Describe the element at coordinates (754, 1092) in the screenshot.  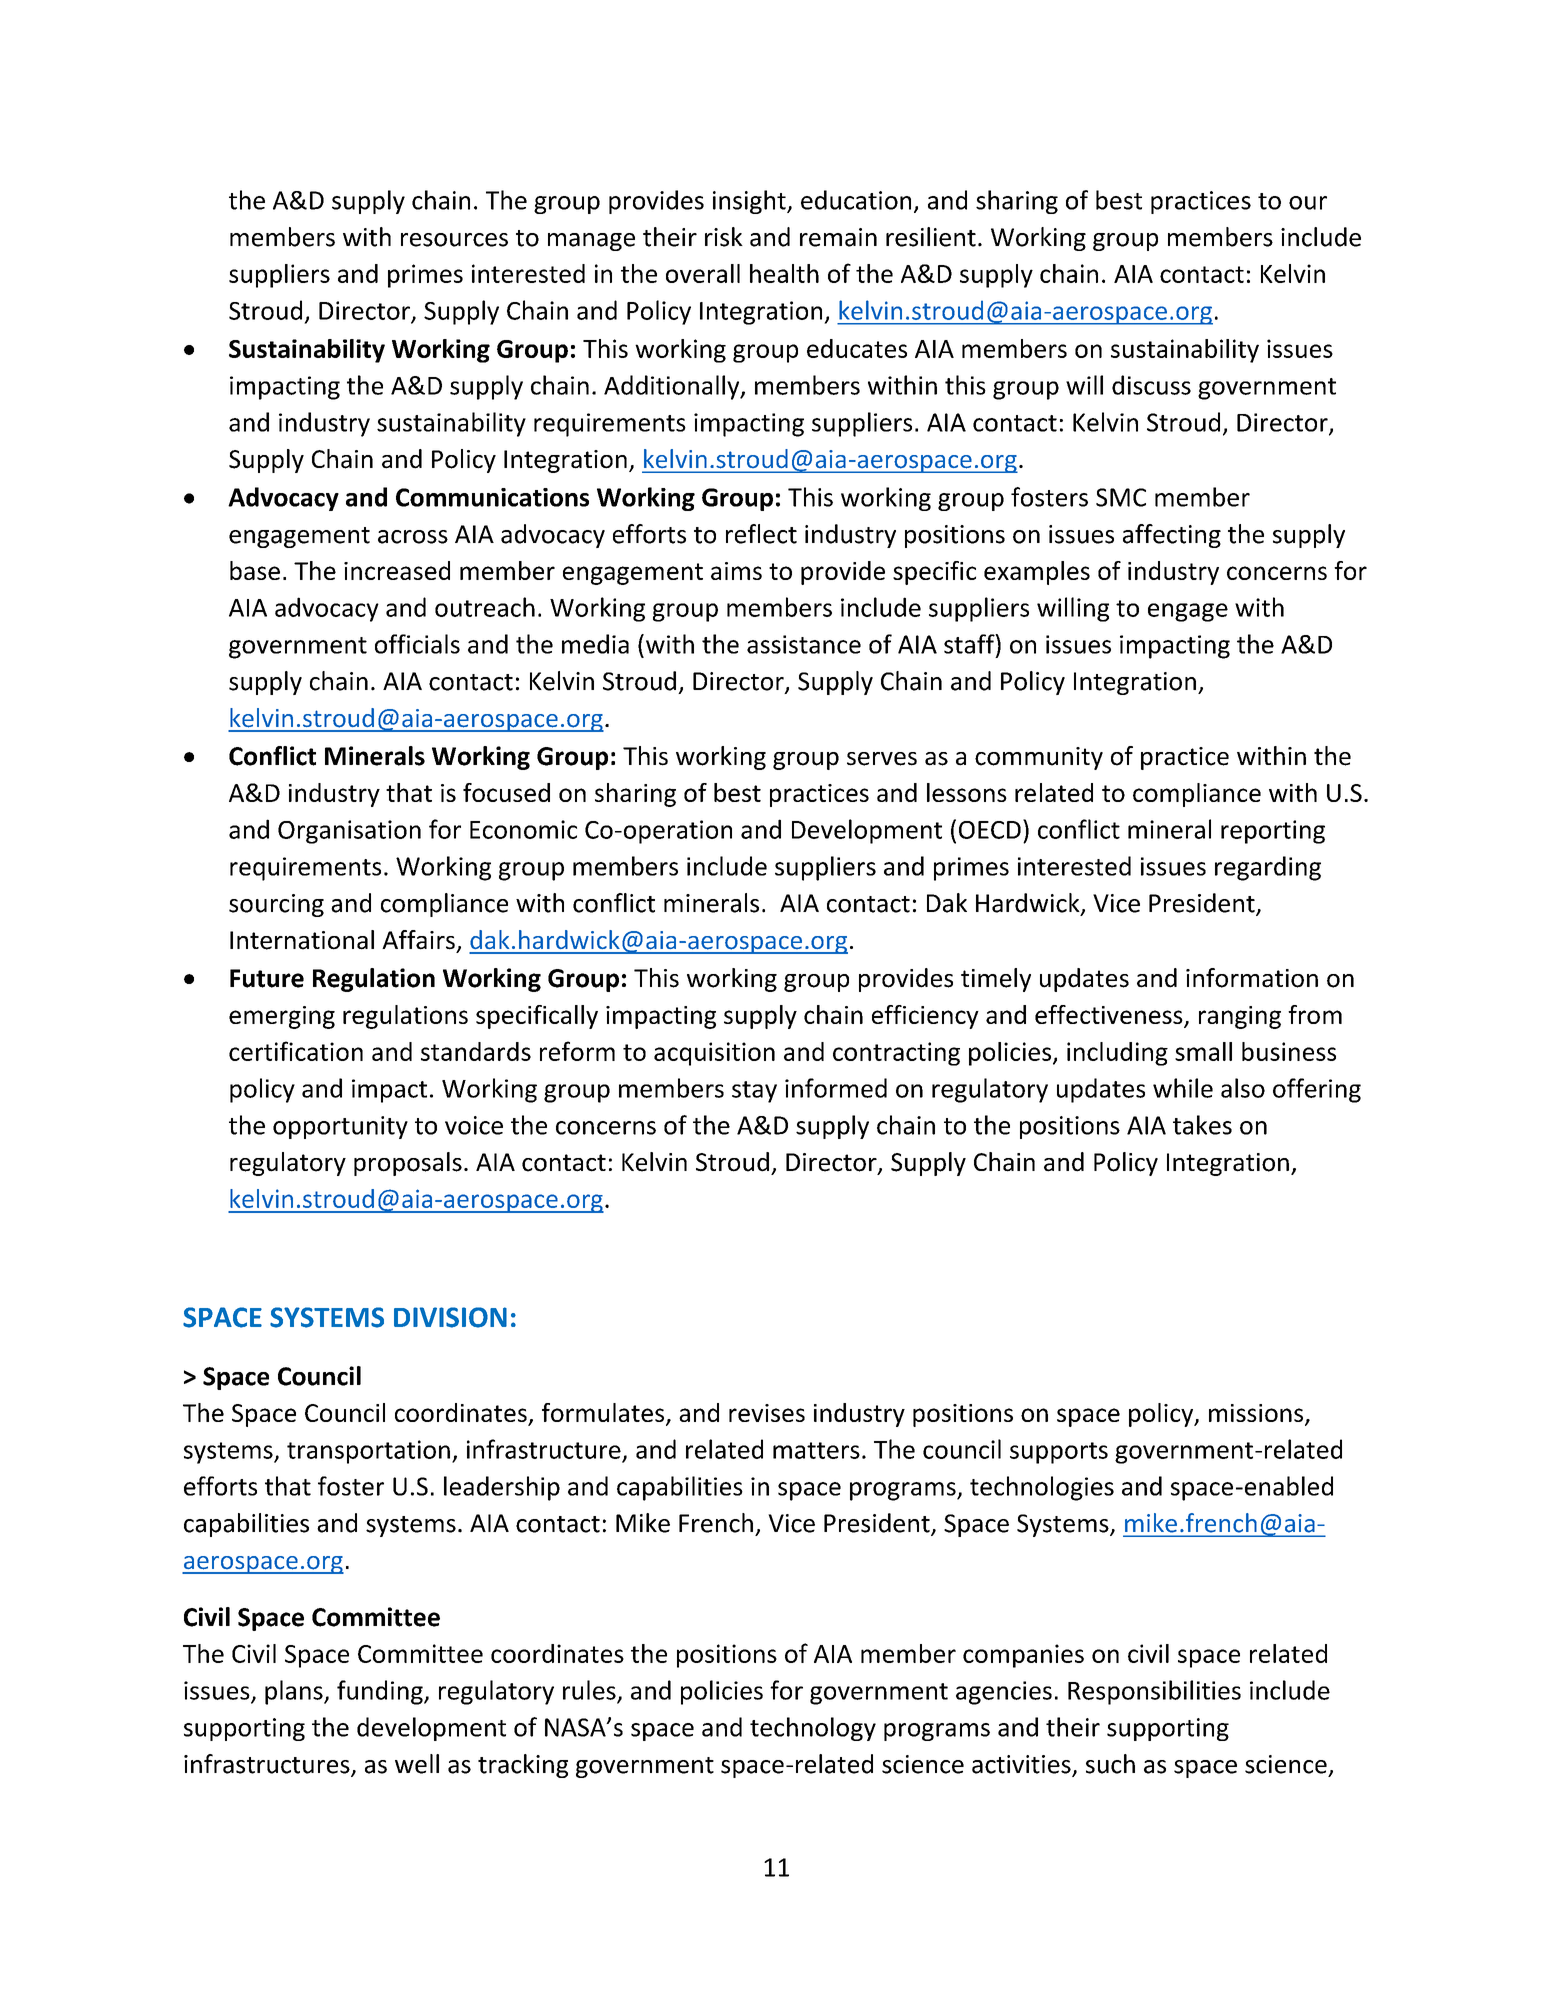
I see `stay` at that location.
